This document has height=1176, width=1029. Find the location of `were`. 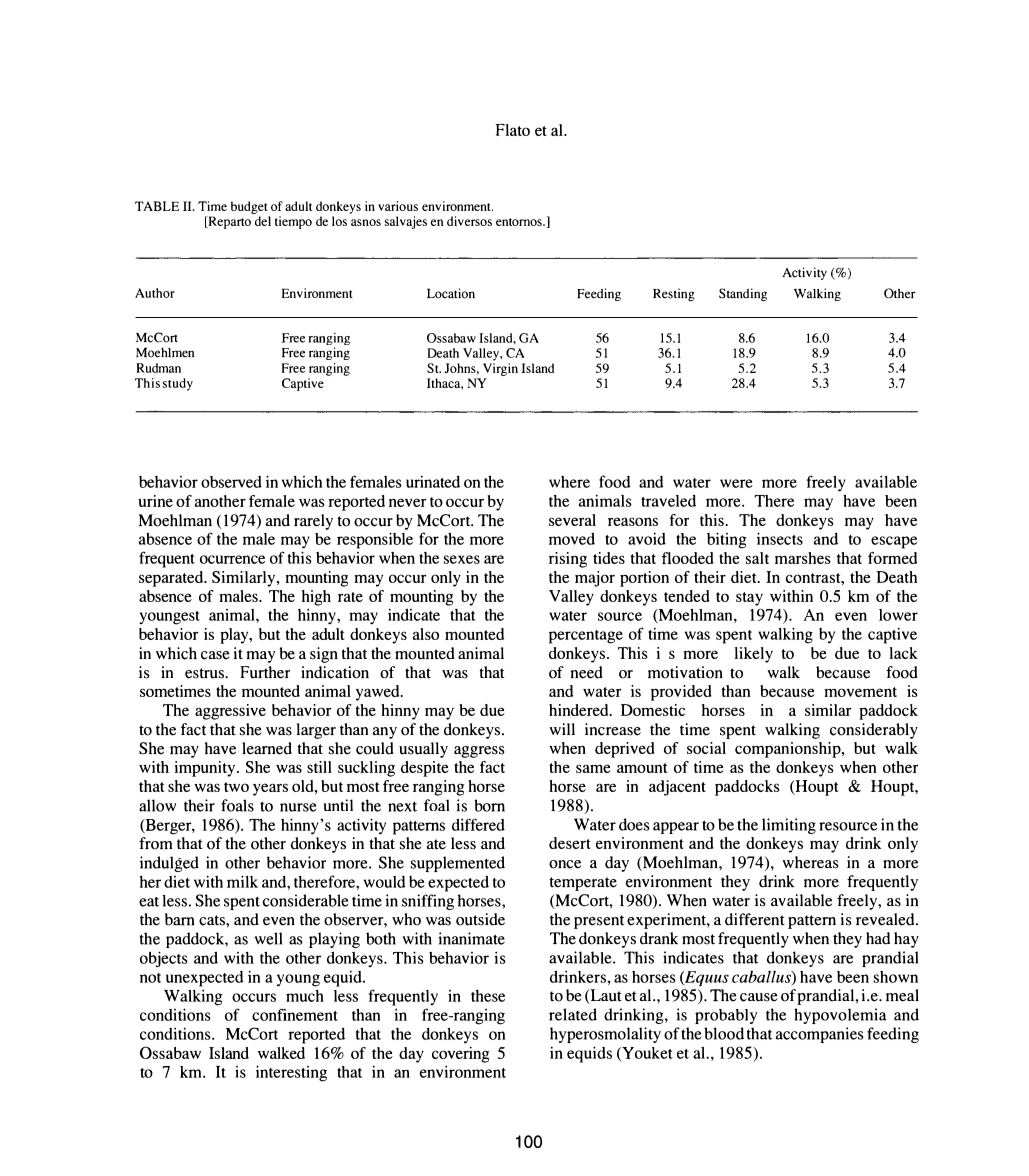

were is located at coordinates (736, 483).
